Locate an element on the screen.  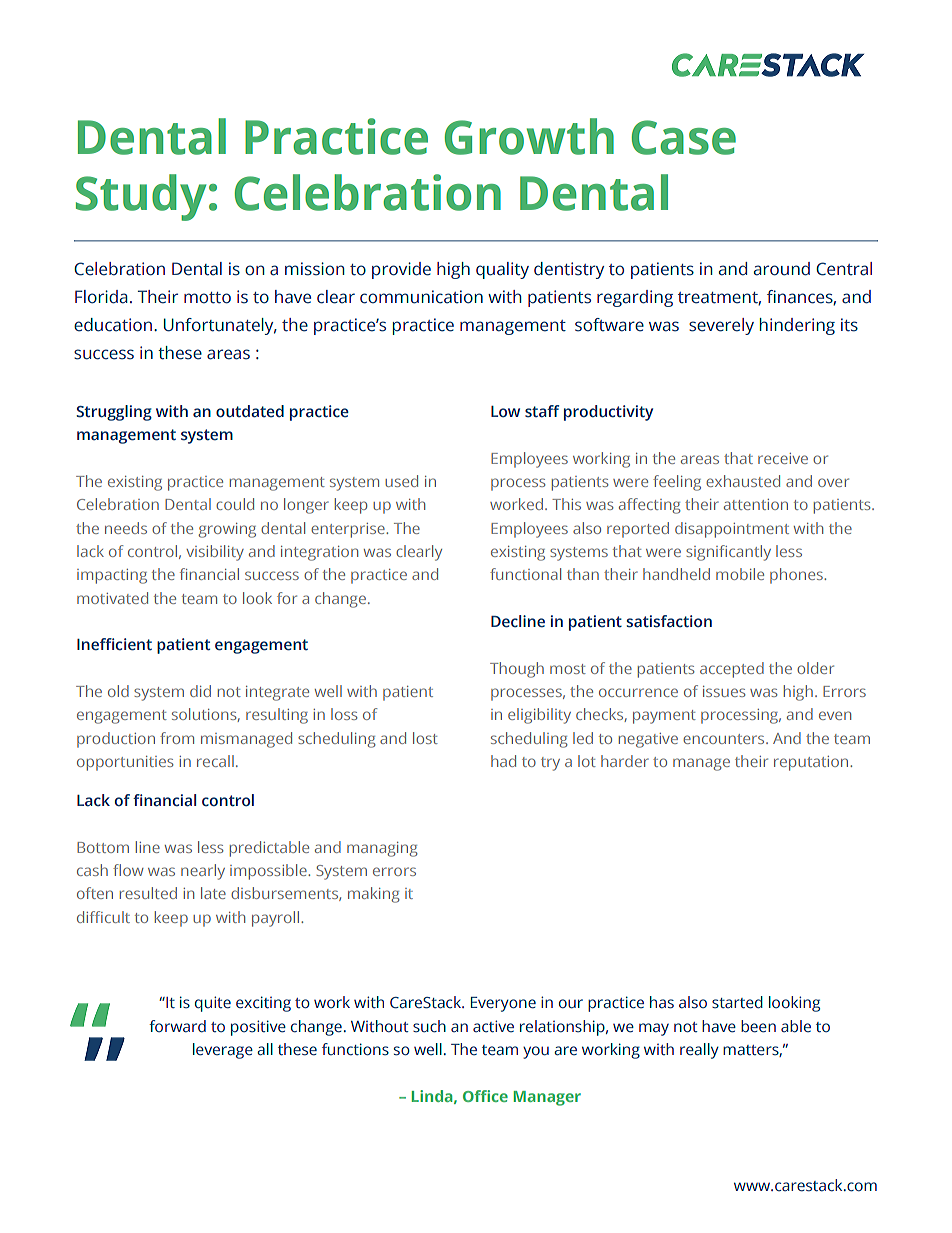
from is located at coordinates (177, 738).
